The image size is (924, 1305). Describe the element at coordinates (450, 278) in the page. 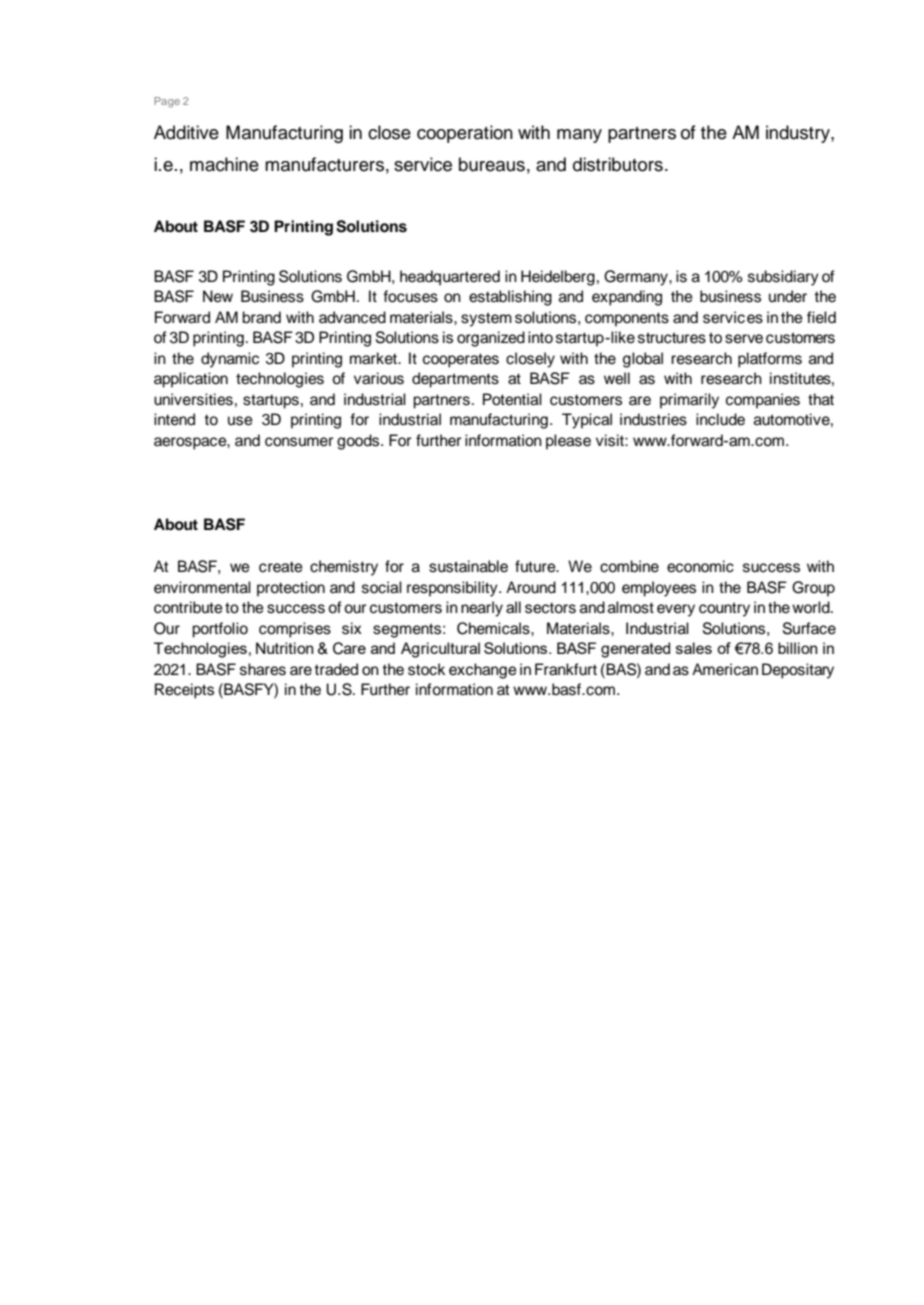

I see `headquartered` at that location.
